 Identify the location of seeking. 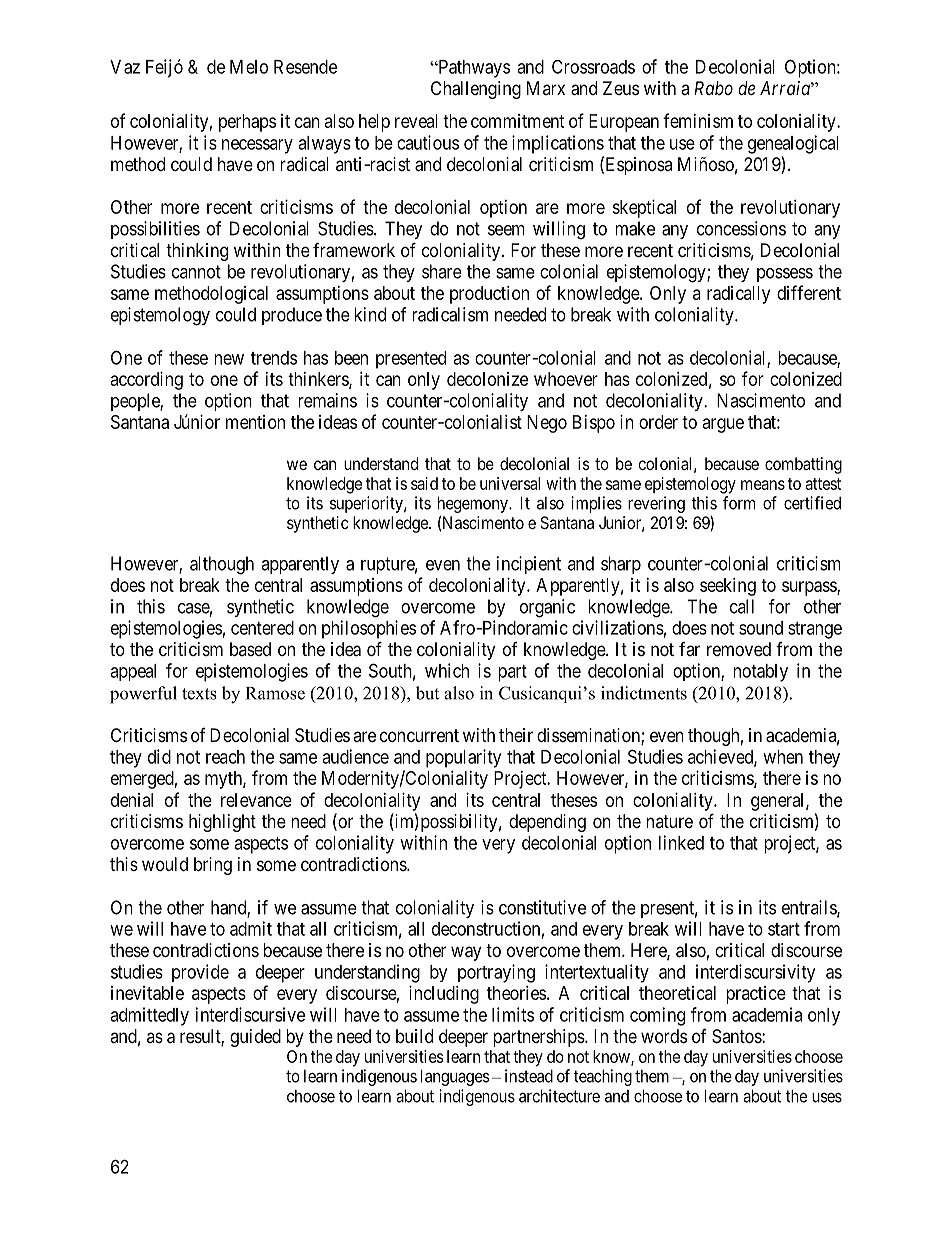
(728, 587).
